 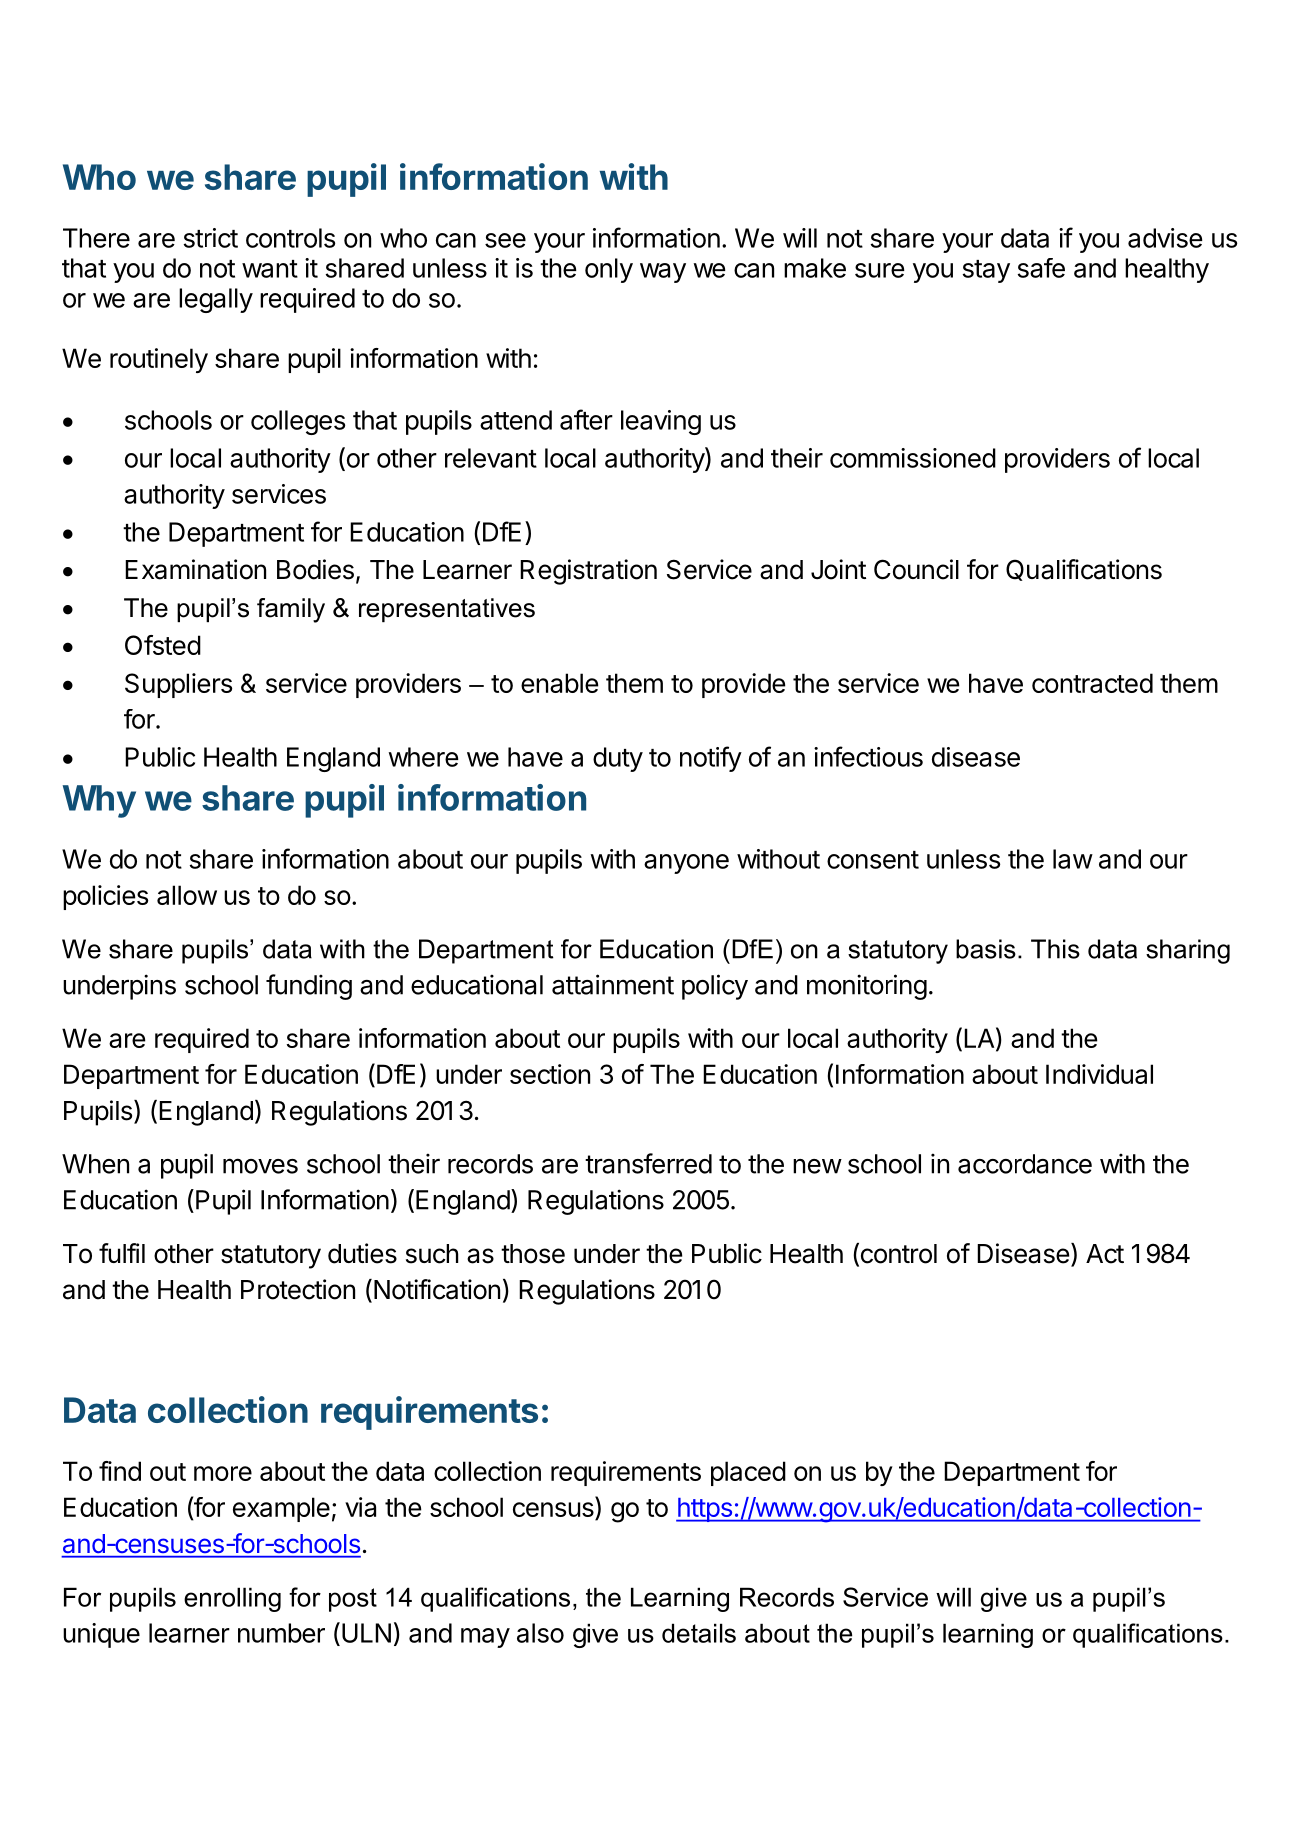 I want to click on placed, so click(x=748, y=1473).
